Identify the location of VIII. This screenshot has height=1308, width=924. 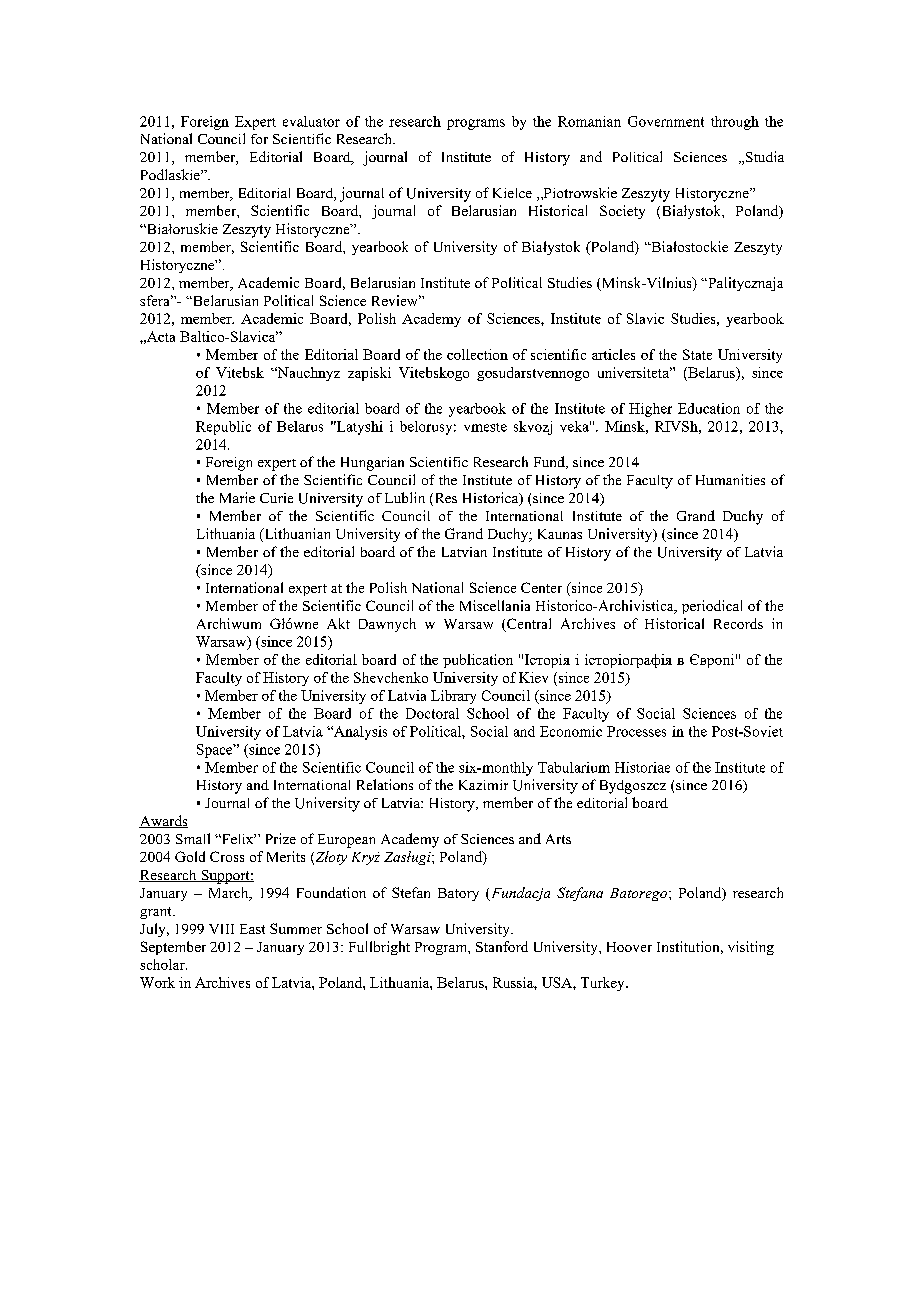
(221, 929).
